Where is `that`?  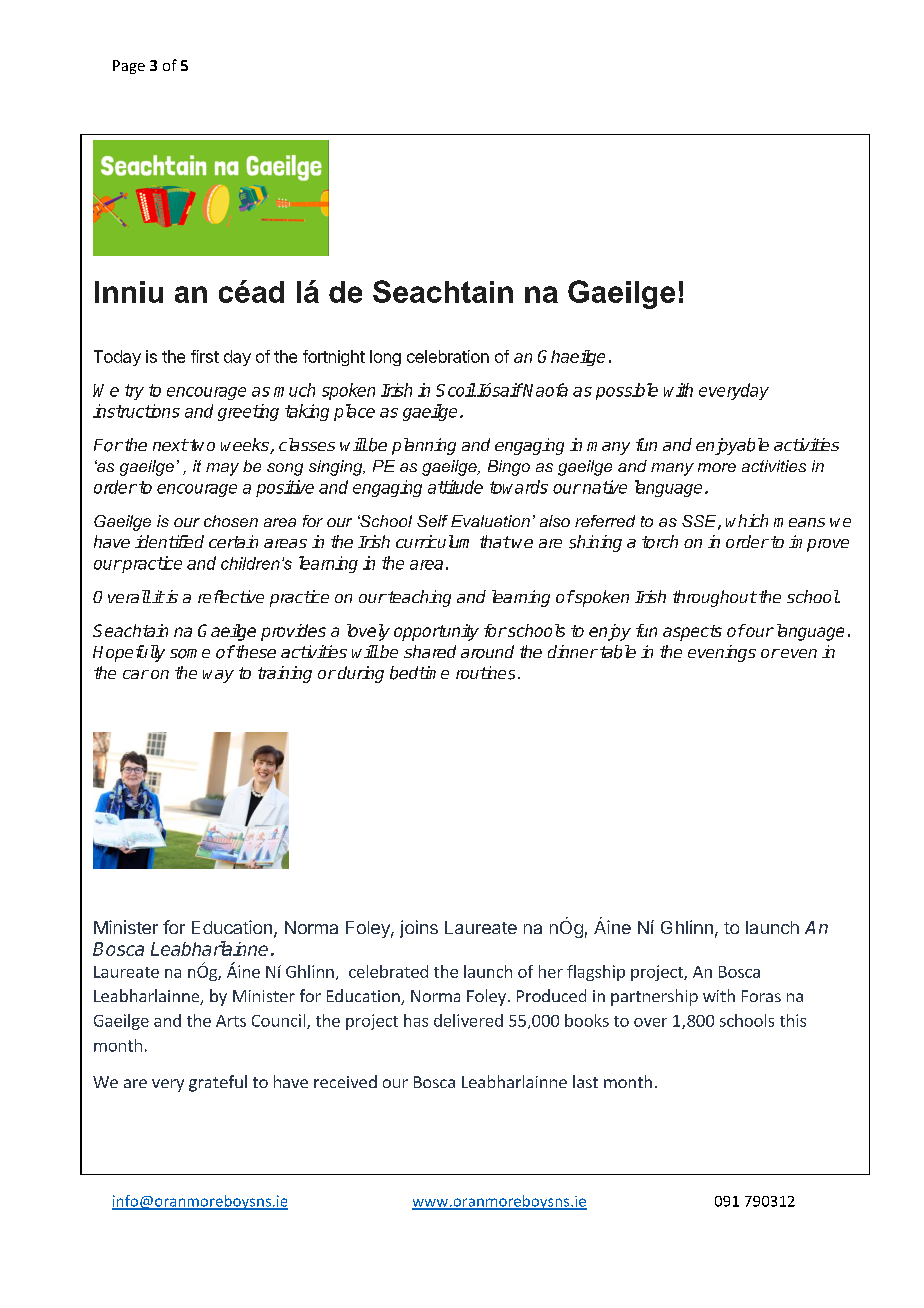 that is located at coordinates (495, 541).
